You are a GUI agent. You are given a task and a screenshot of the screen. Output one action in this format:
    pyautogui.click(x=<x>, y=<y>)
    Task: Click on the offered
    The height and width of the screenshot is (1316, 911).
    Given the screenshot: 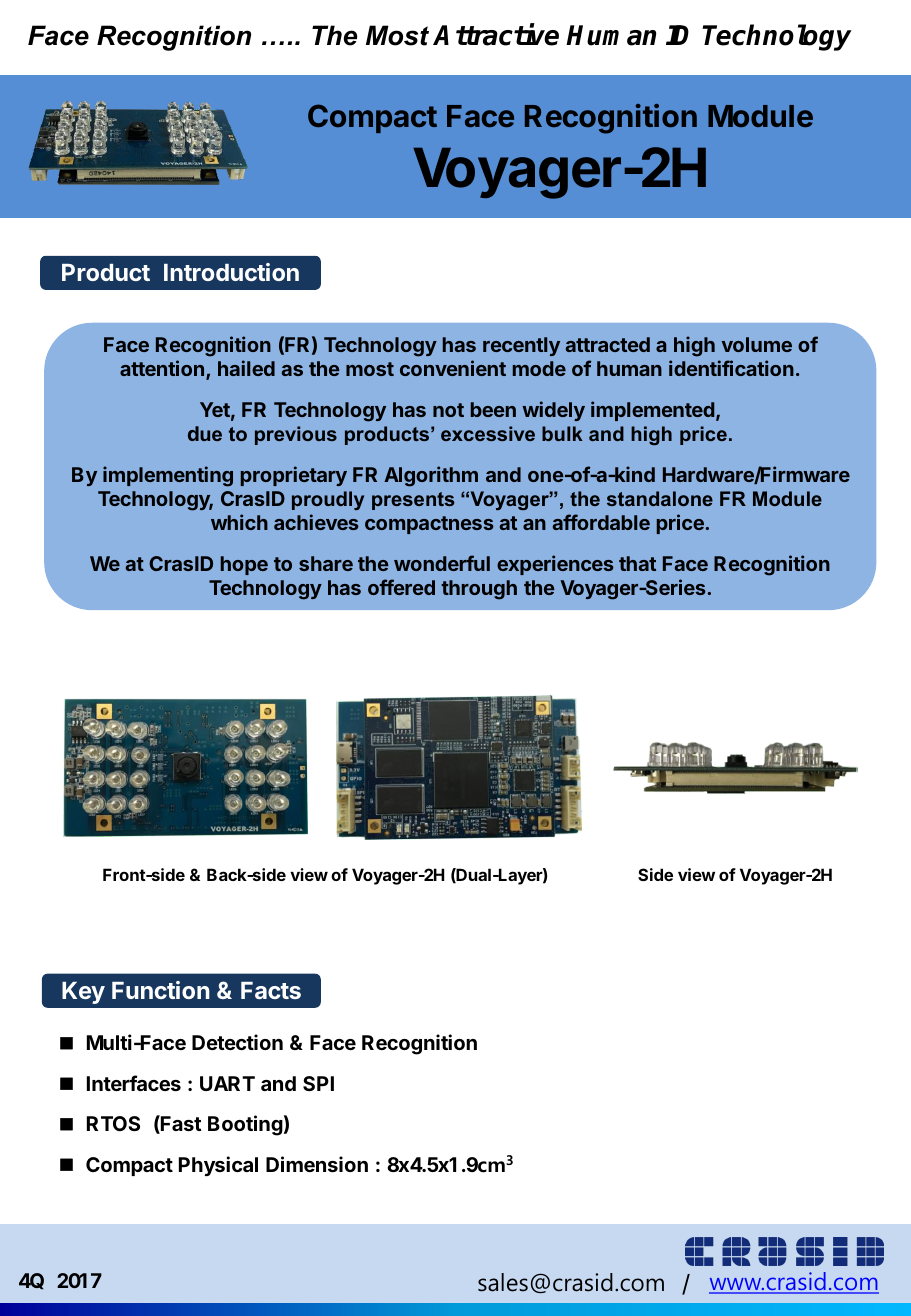 What is the action you would take?
    pyautogui.click(x=401, y=587)
